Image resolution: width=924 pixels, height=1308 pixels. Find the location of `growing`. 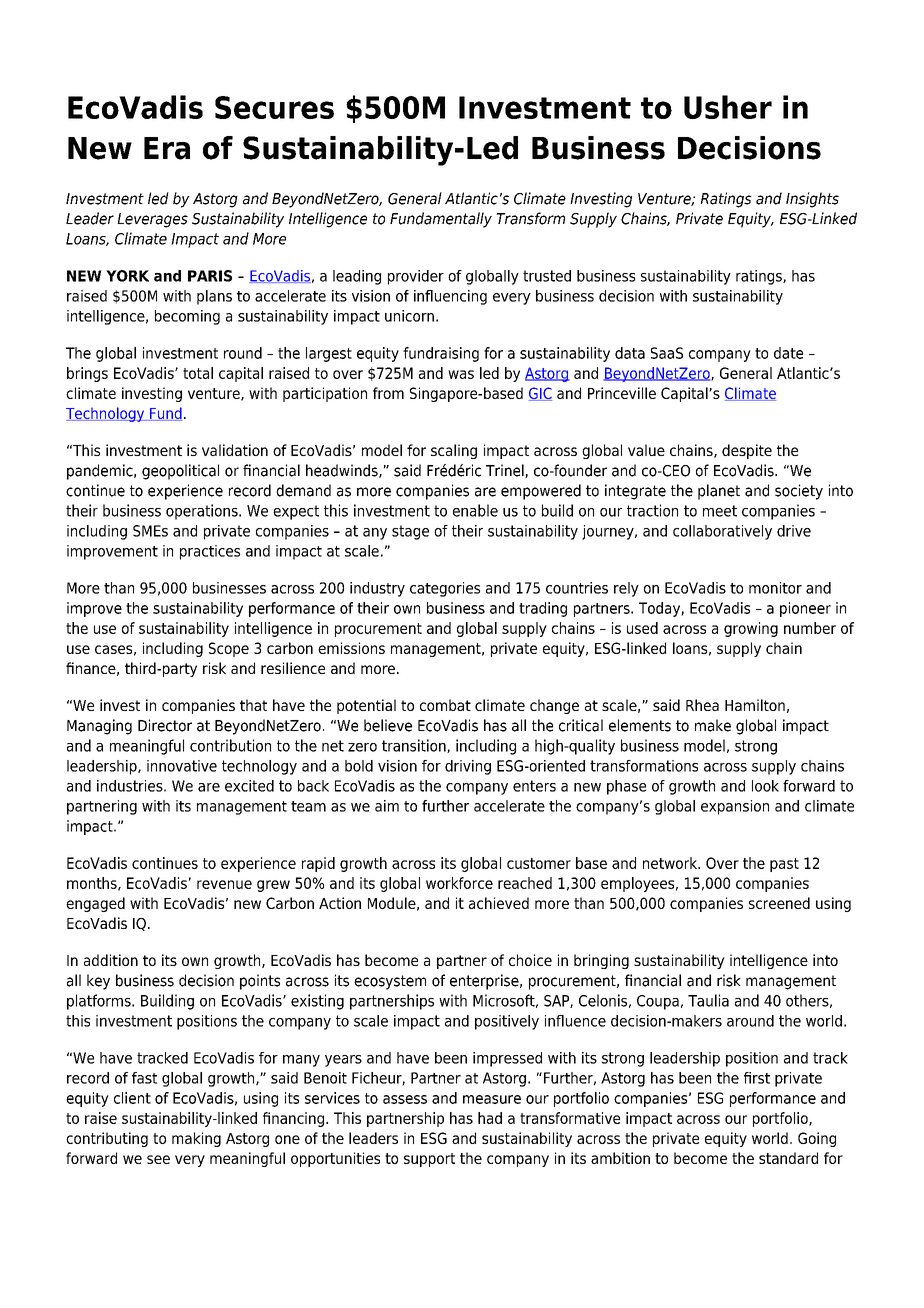

growing is located at coordinates (751, 629).
